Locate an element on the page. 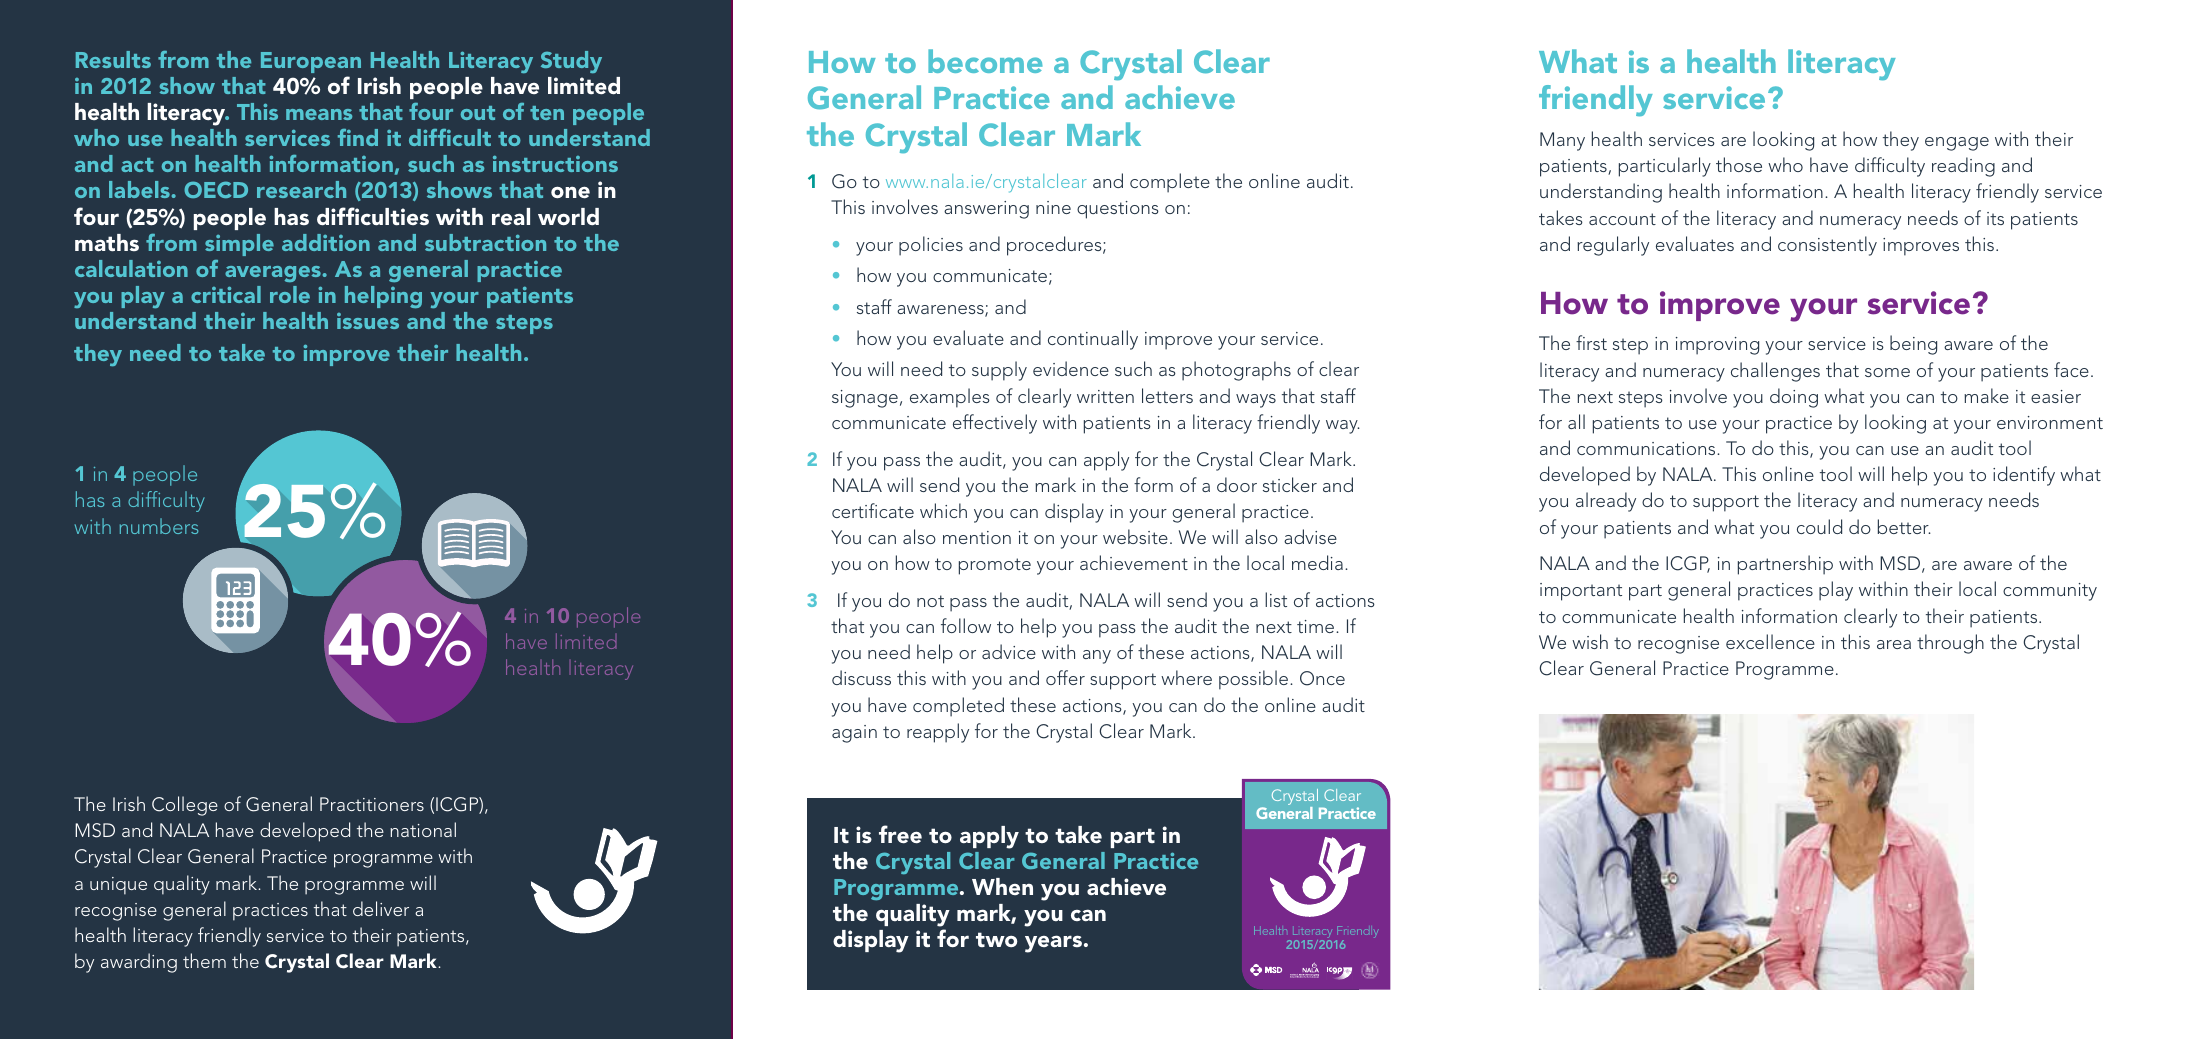  promote is located at coordinates (995, 566).
